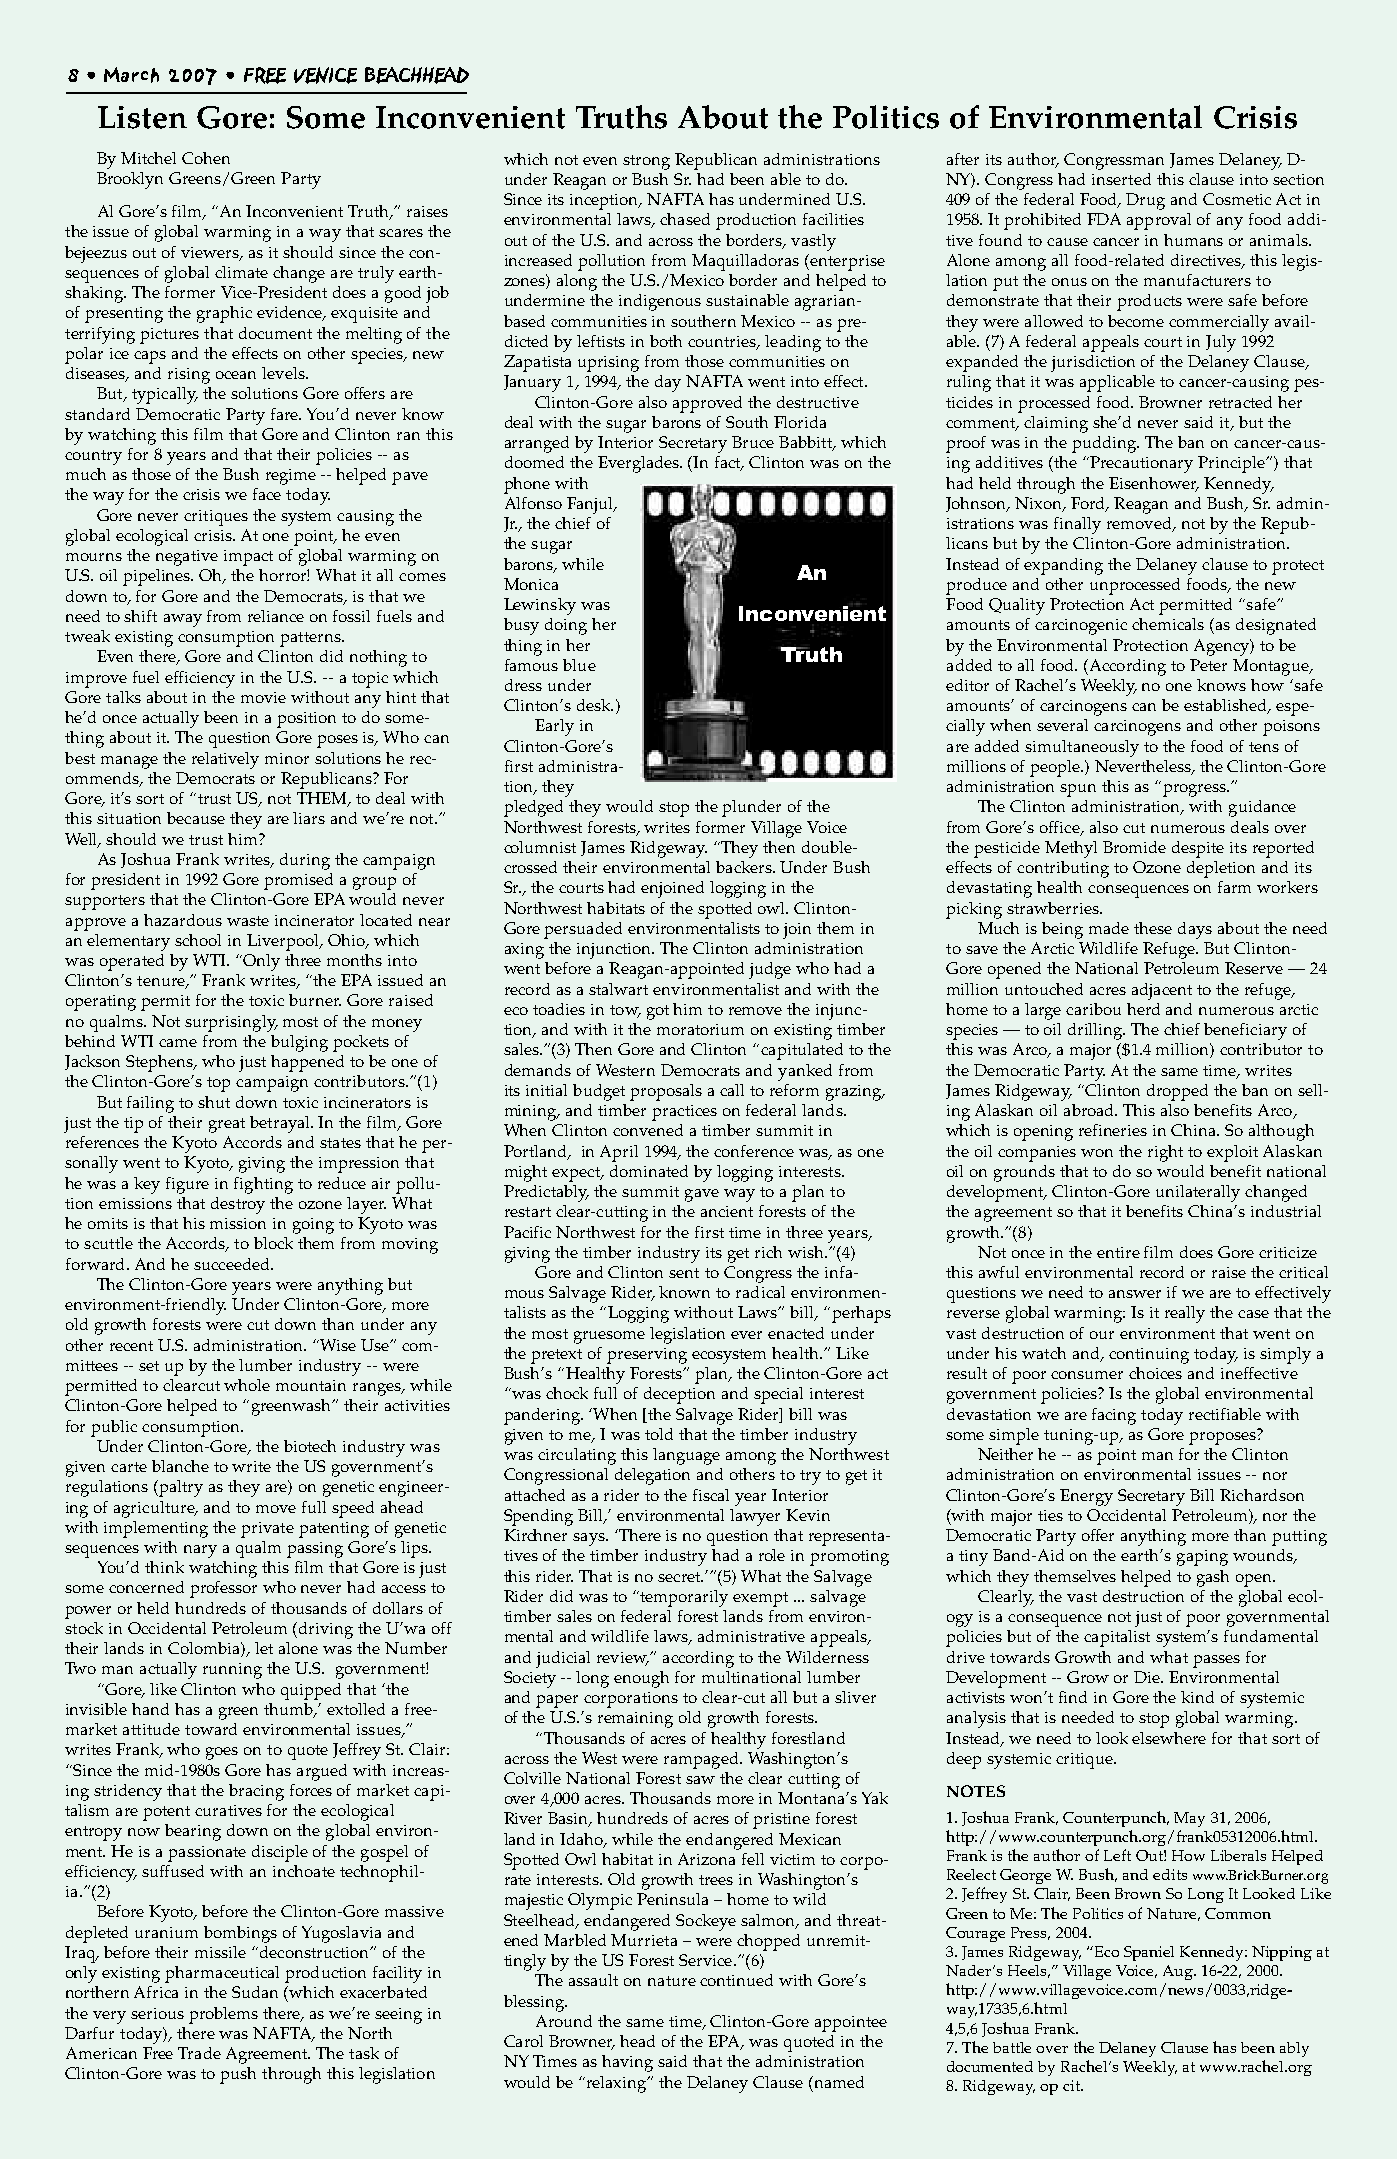 This page has width=1397, height=2159. Describe the element at coordinates (206, 158) in the page. I see `Cohen` at that location.
